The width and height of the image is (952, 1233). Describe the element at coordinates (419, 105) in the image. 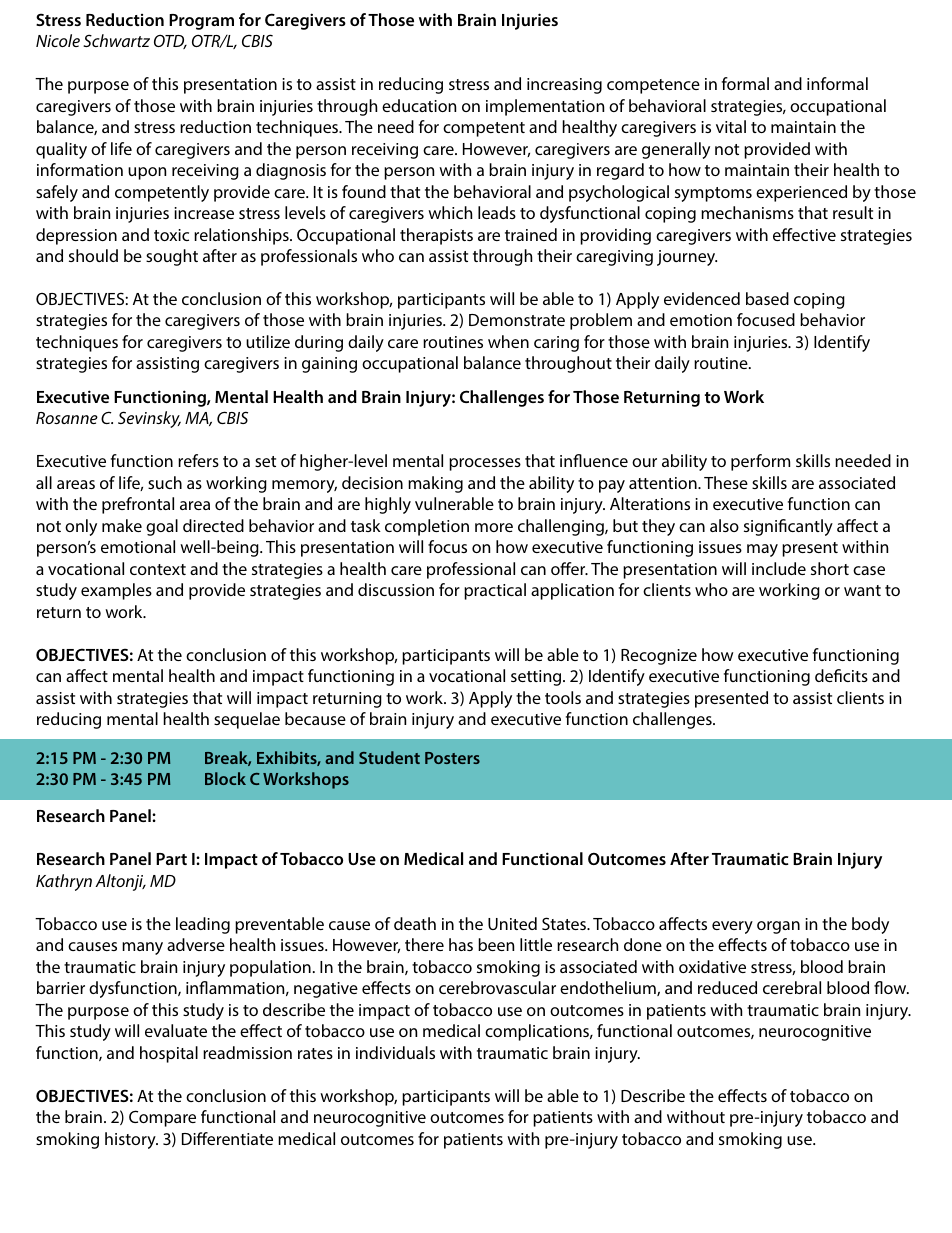

I see `education` at that location.
